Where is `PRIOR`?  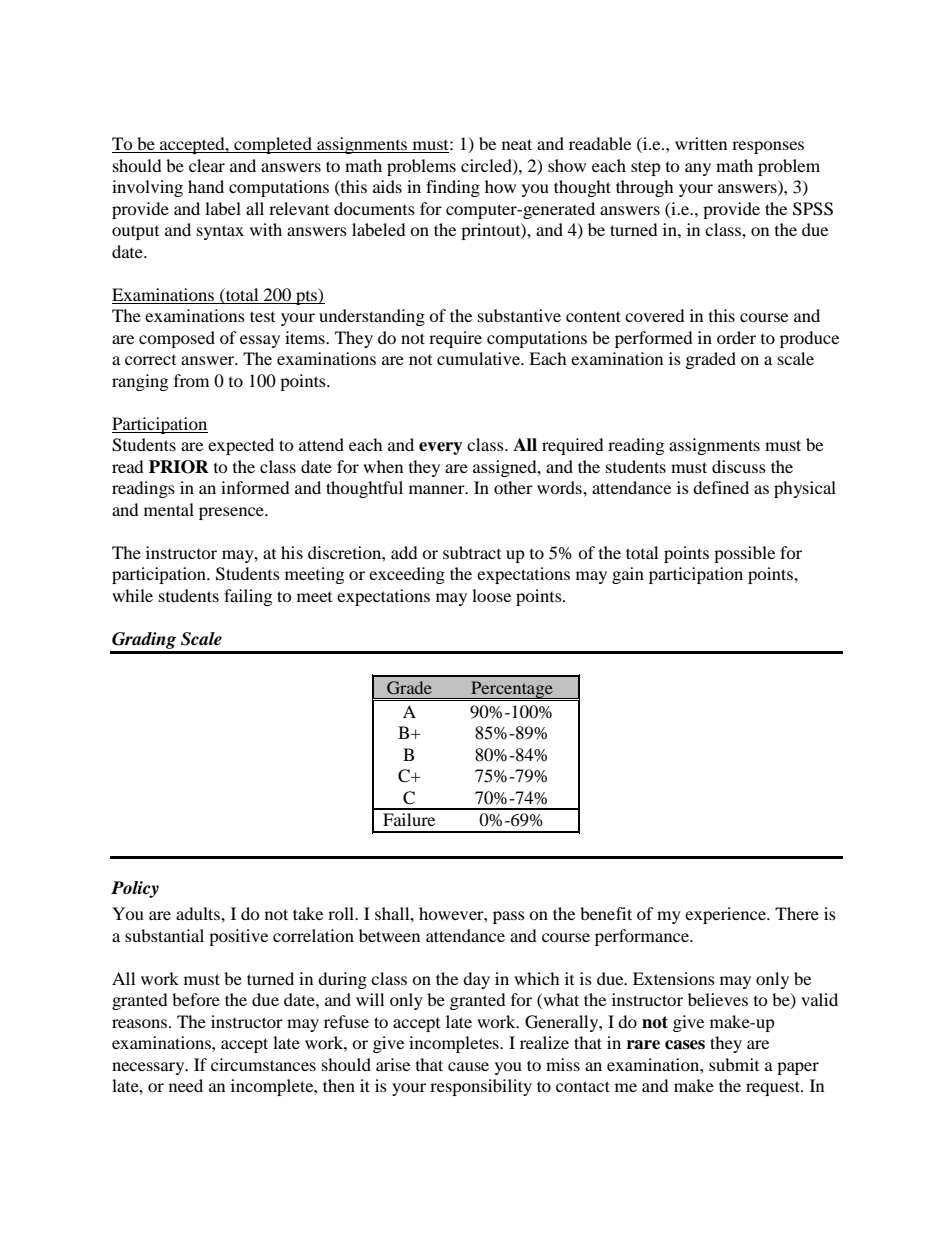 PRIOR is located at coordinates (179, 467).
